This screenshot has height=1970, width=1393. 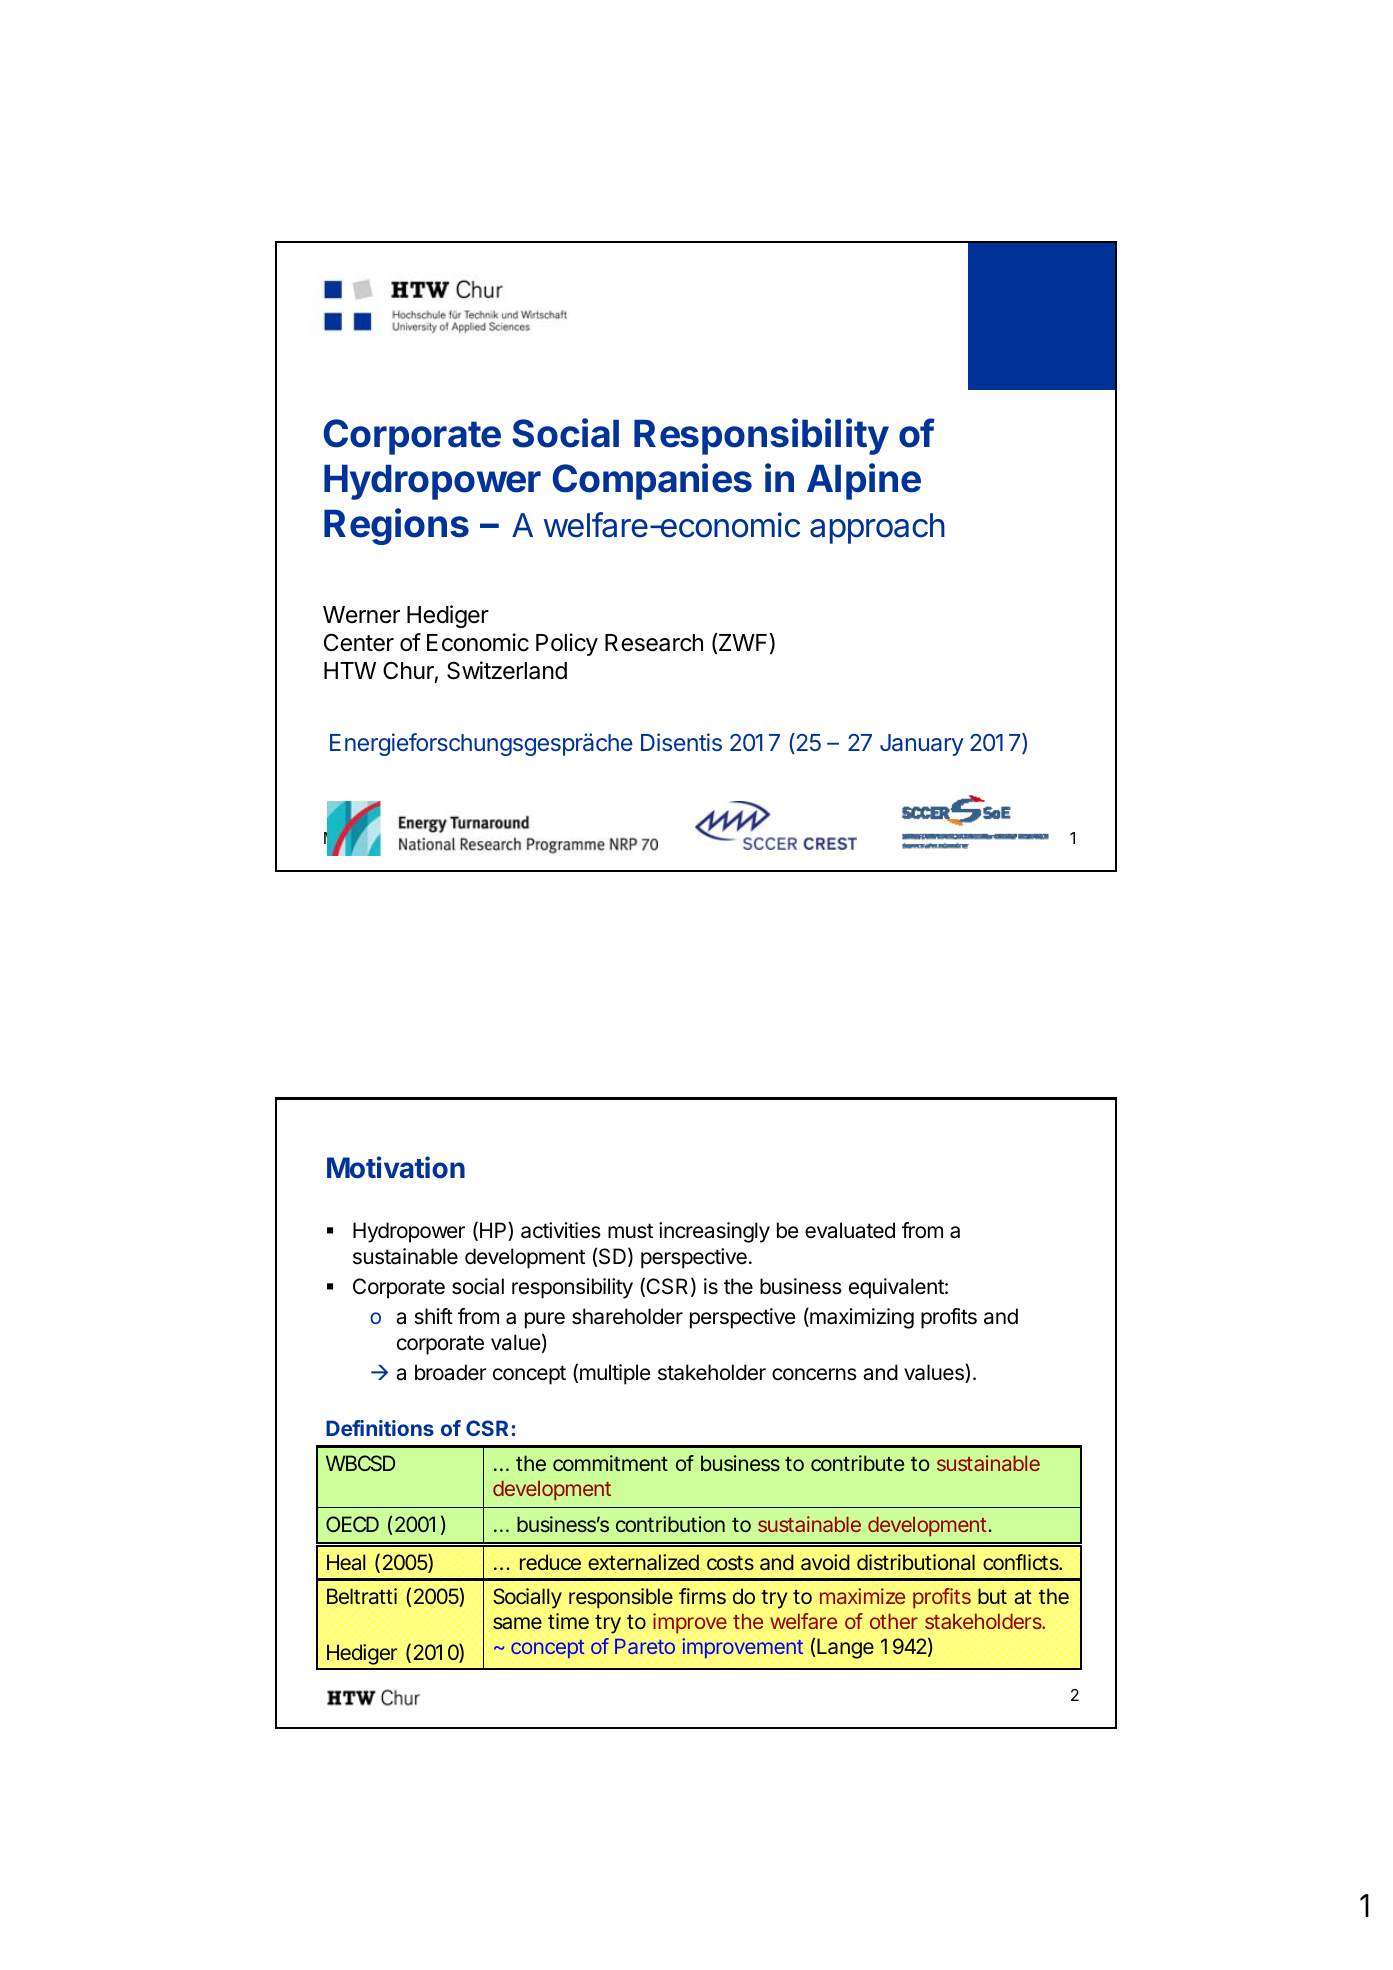 I want to click on Companies, so click(x=652, y=481).
